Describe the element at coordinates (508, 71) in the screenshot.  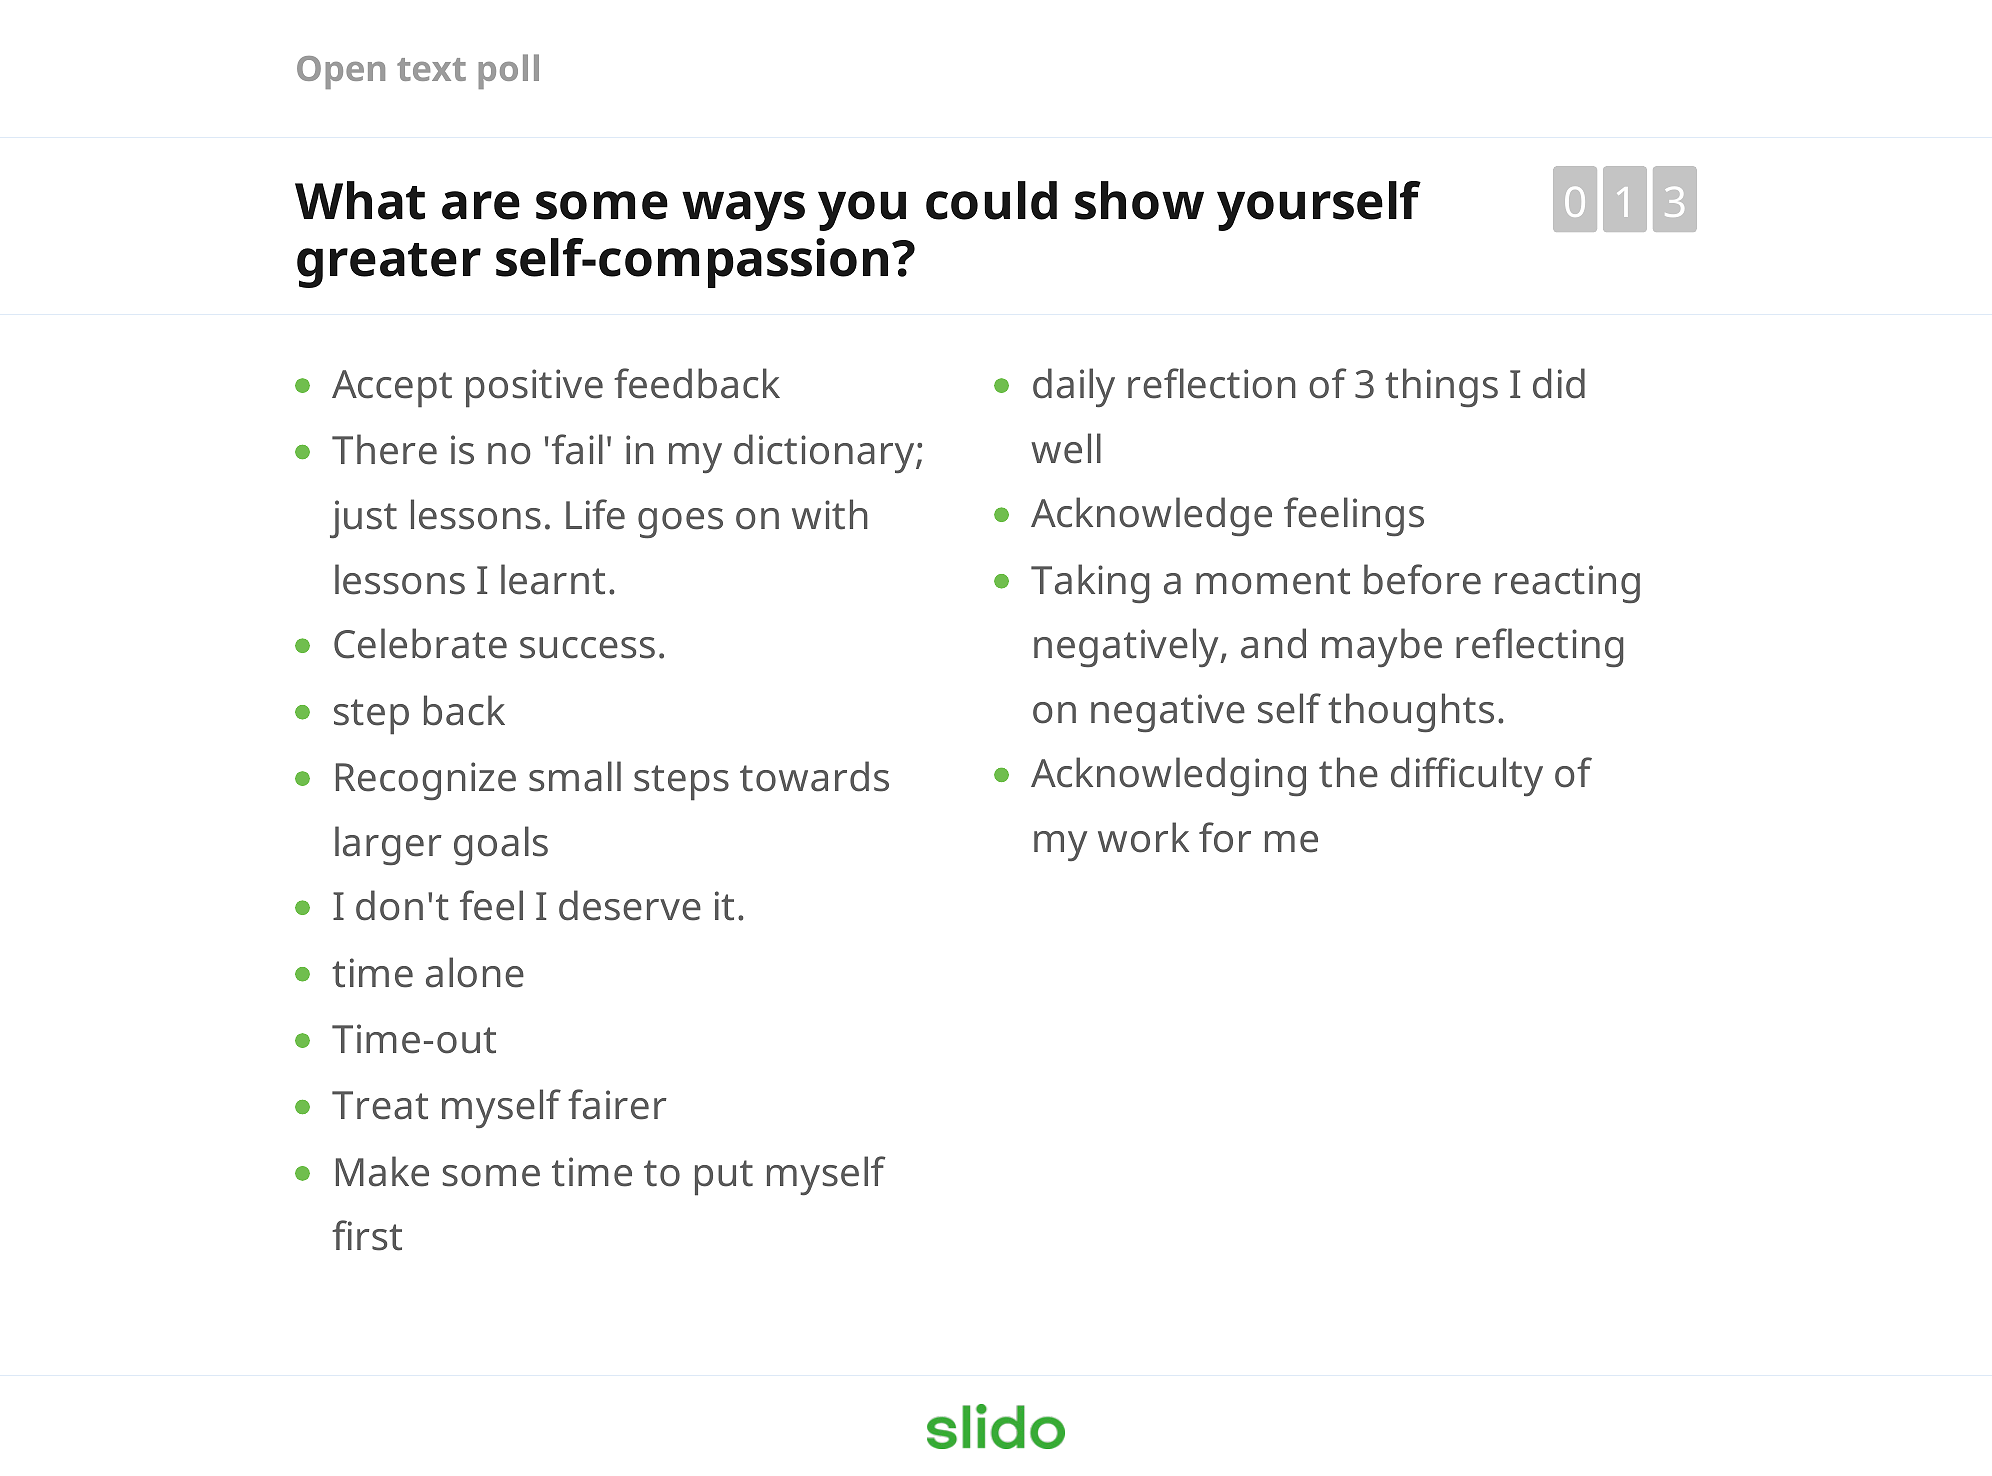
I see `poll` at that location.
